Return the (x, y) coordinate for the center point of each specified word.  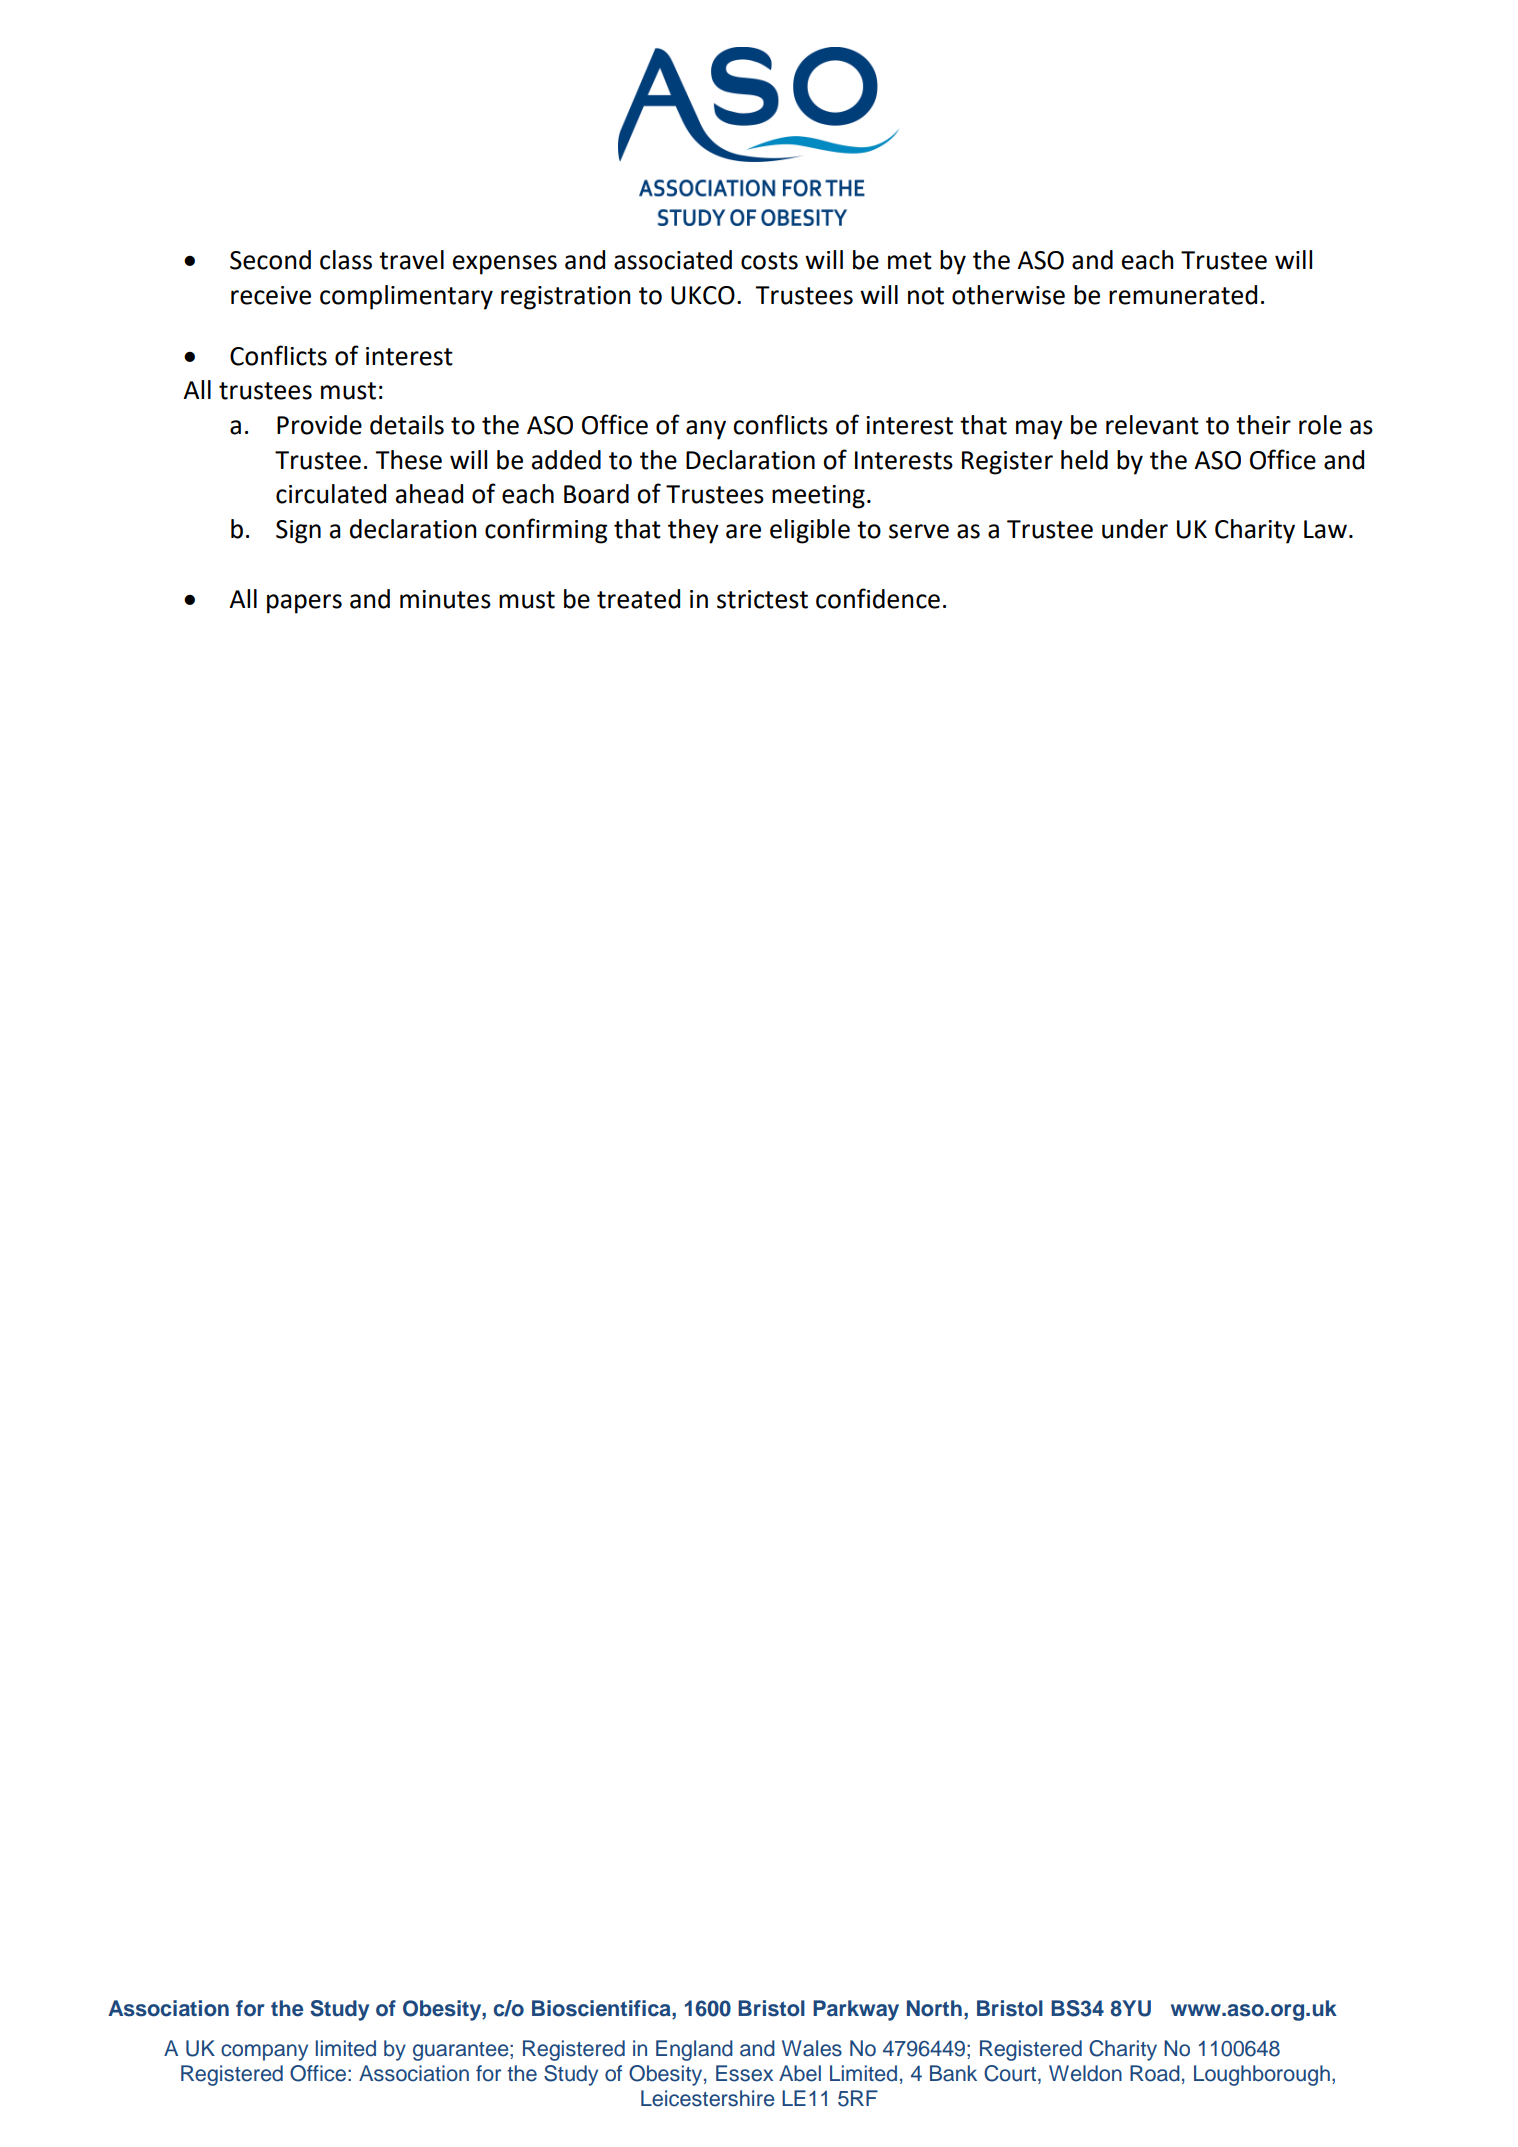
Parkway (856, 2010)
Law (1325, 529)
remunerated (1183, 295)
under (1135, 529)
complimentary (406, 297)
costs (769, 261)
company (264, 2052)
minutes (445, 599)
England (694, 2050)
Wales (812, 2048)
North (934, 2008)
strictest (762, 599)
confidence (878, 598)
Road (1155, 2073)
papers (304, 604)
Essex (744, 2073)
